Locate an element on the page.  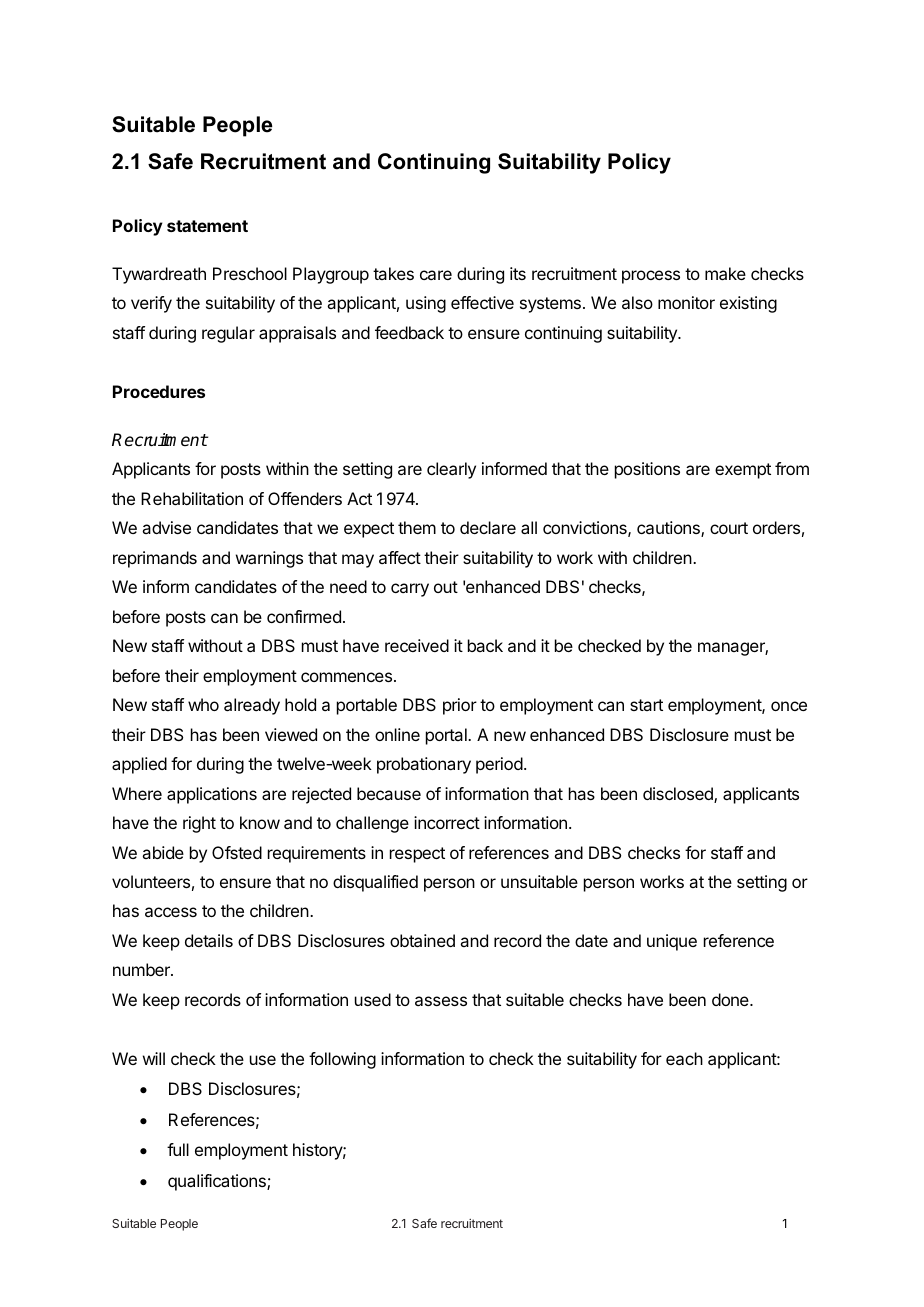
make is located at coordinates (725, 273).
